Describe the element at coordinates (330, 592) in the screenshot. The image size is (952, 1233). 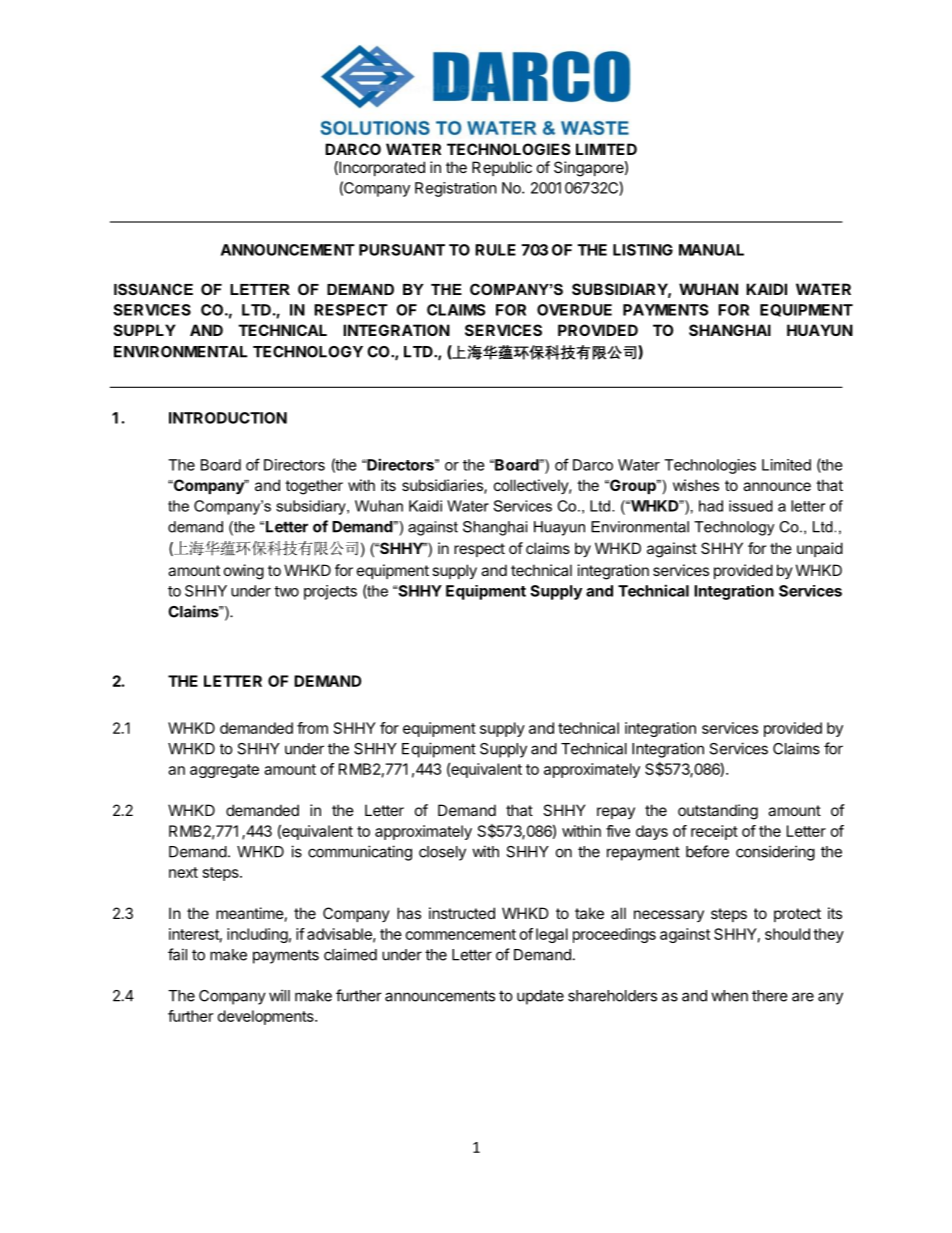
I see `projects` at that location.
